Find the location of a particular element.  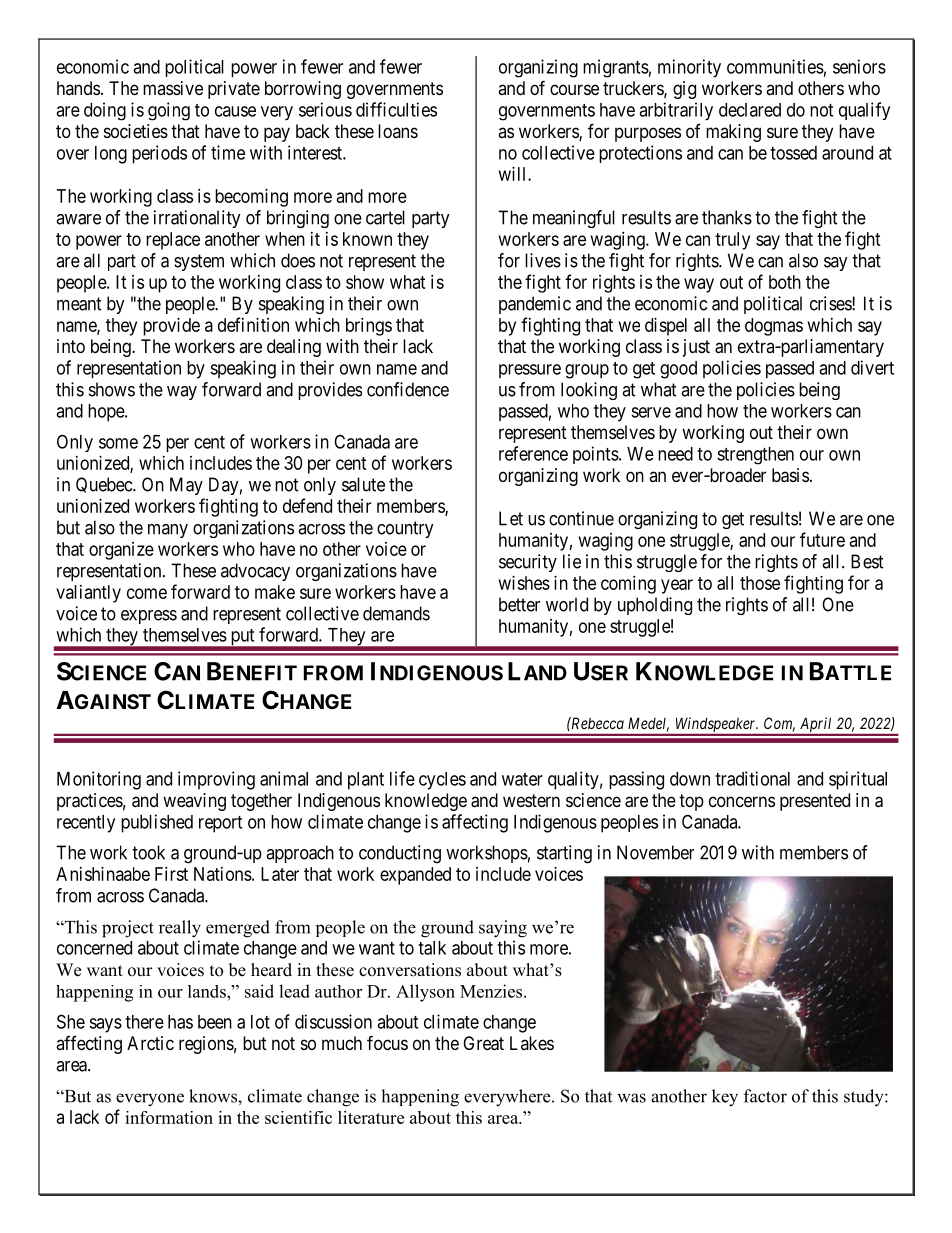

published is located at coordinates (157, 823).
